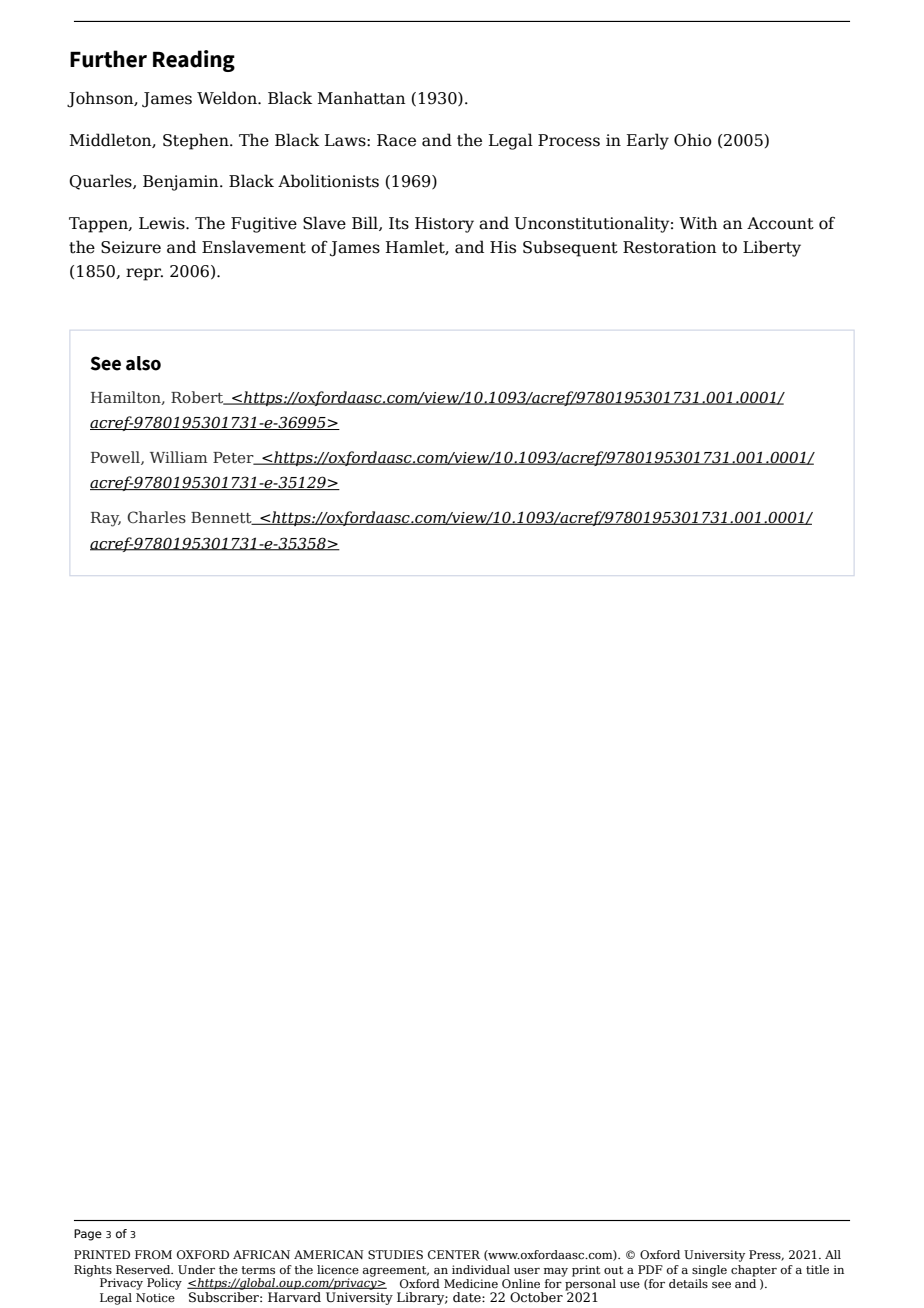 This screenshot has width=924, height=1308. I want to click on Race, so click(396, 140).
